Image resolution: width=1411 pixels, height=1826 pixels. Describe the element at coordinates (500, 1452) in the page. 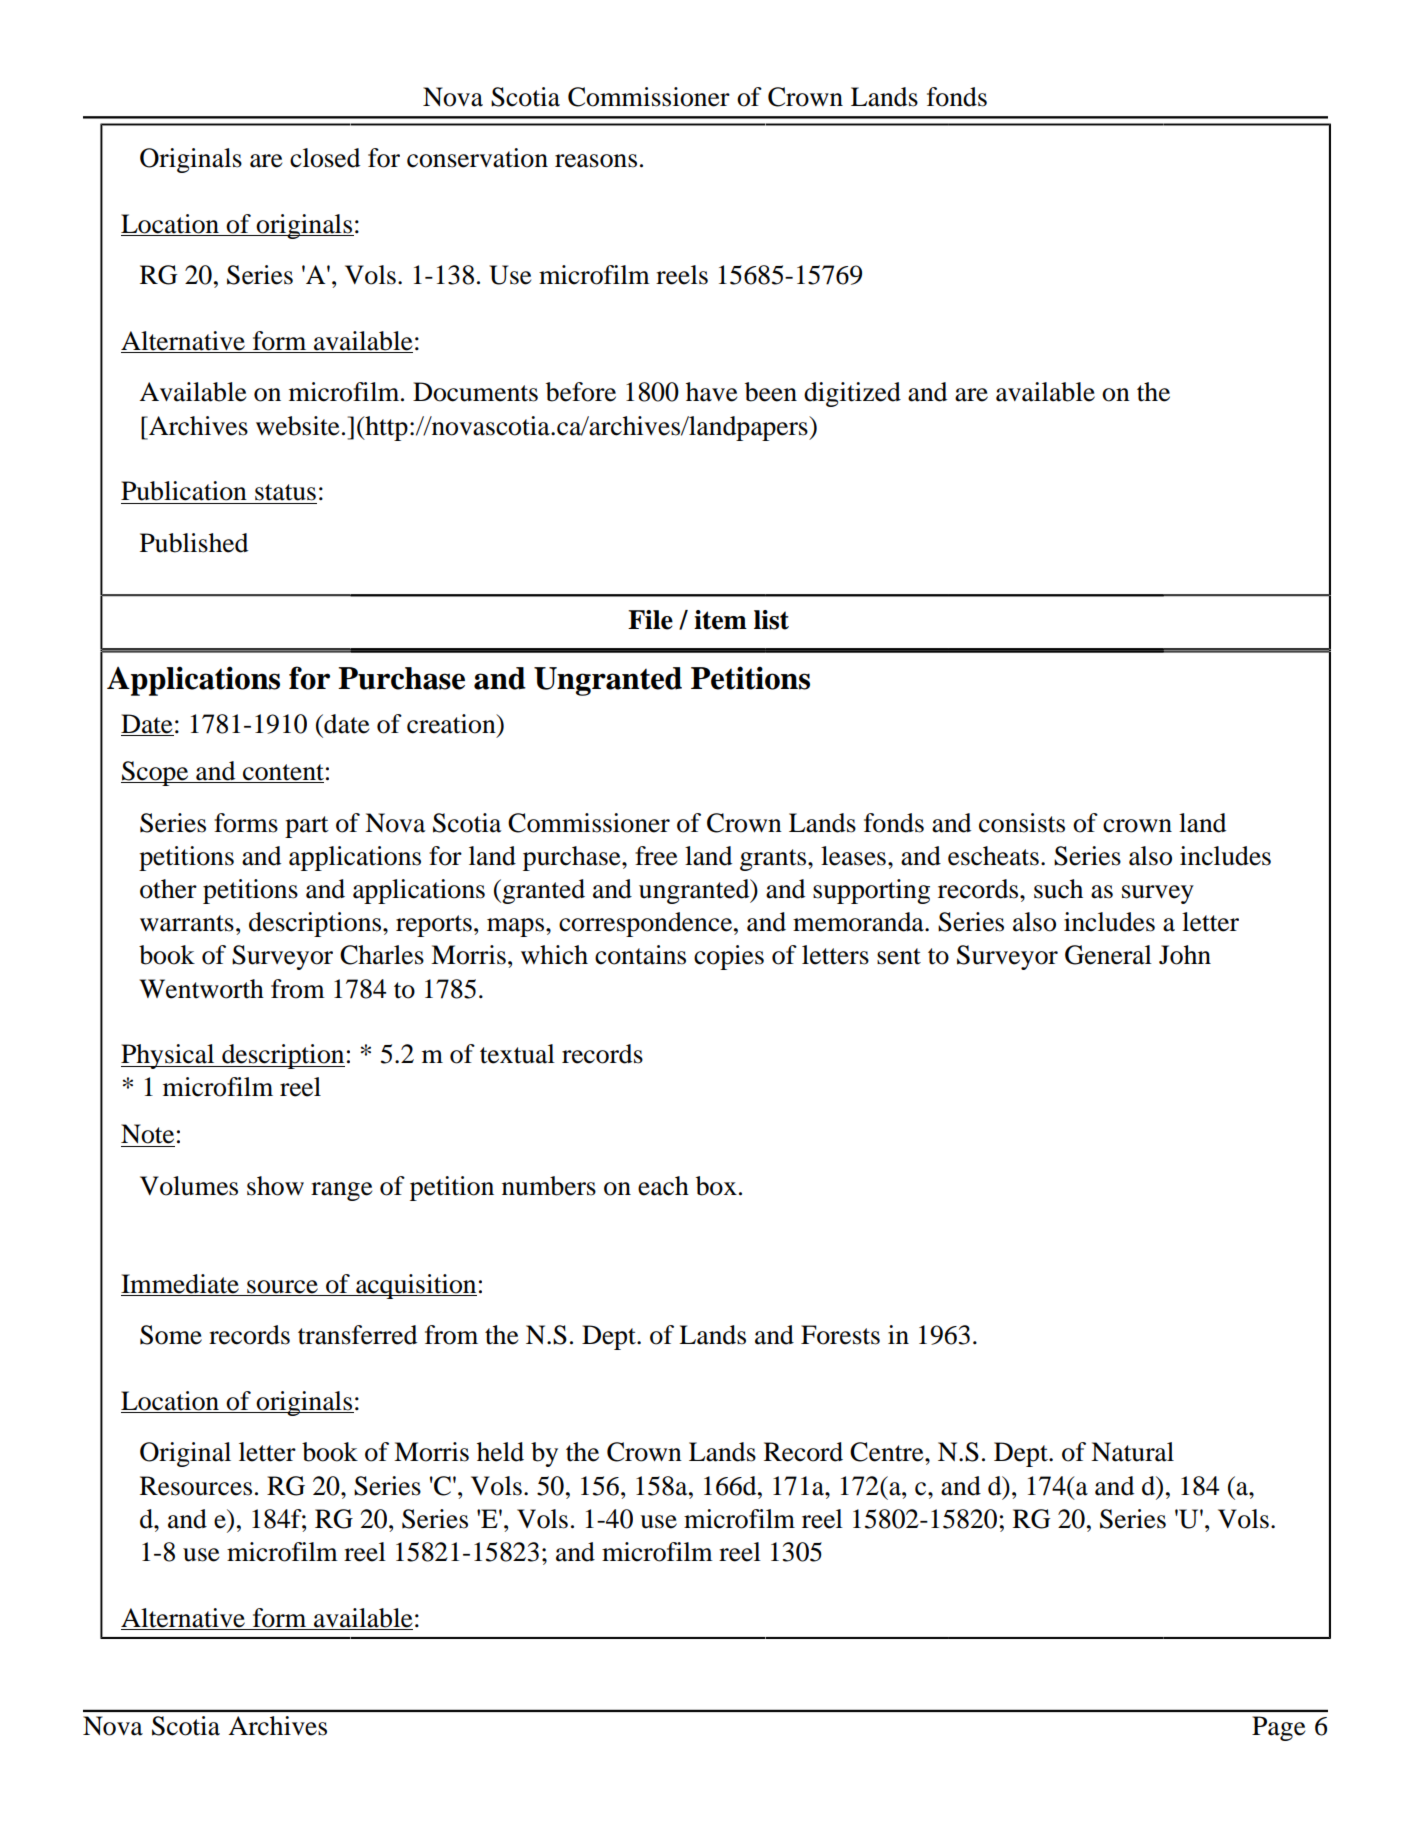

I see `held` at that location.
